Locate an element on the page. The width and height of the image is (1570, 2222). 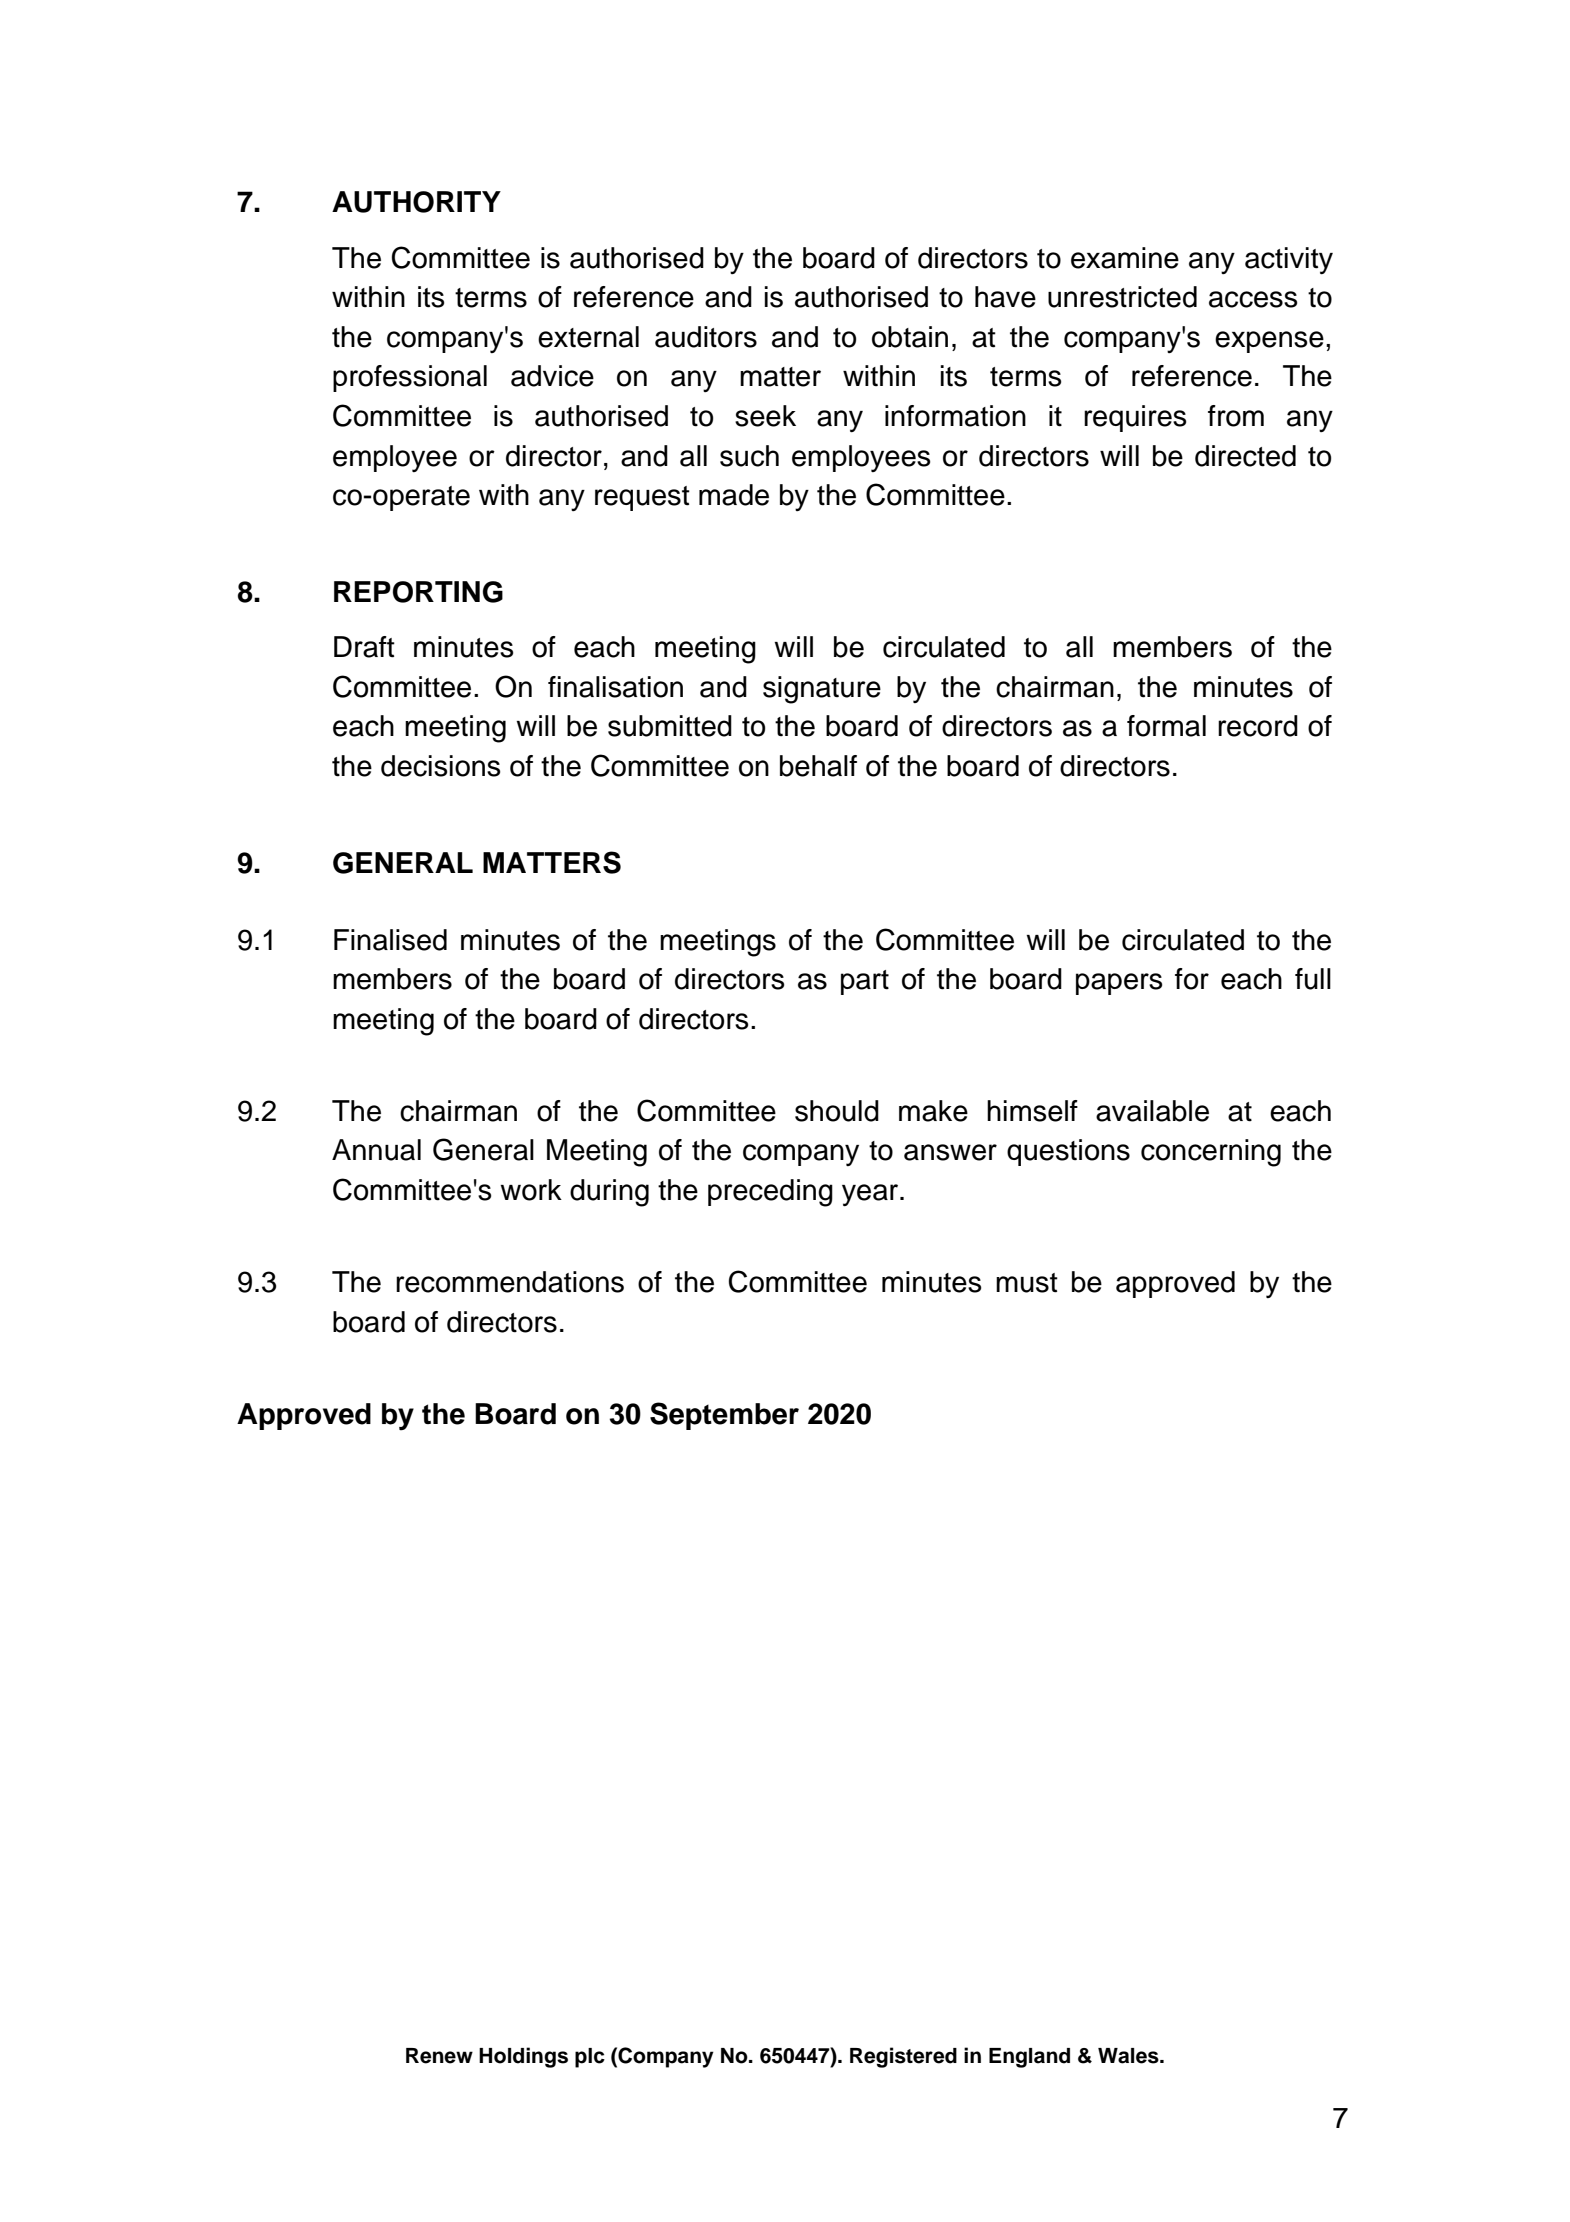
work is located at coordinates (531, 1190).
